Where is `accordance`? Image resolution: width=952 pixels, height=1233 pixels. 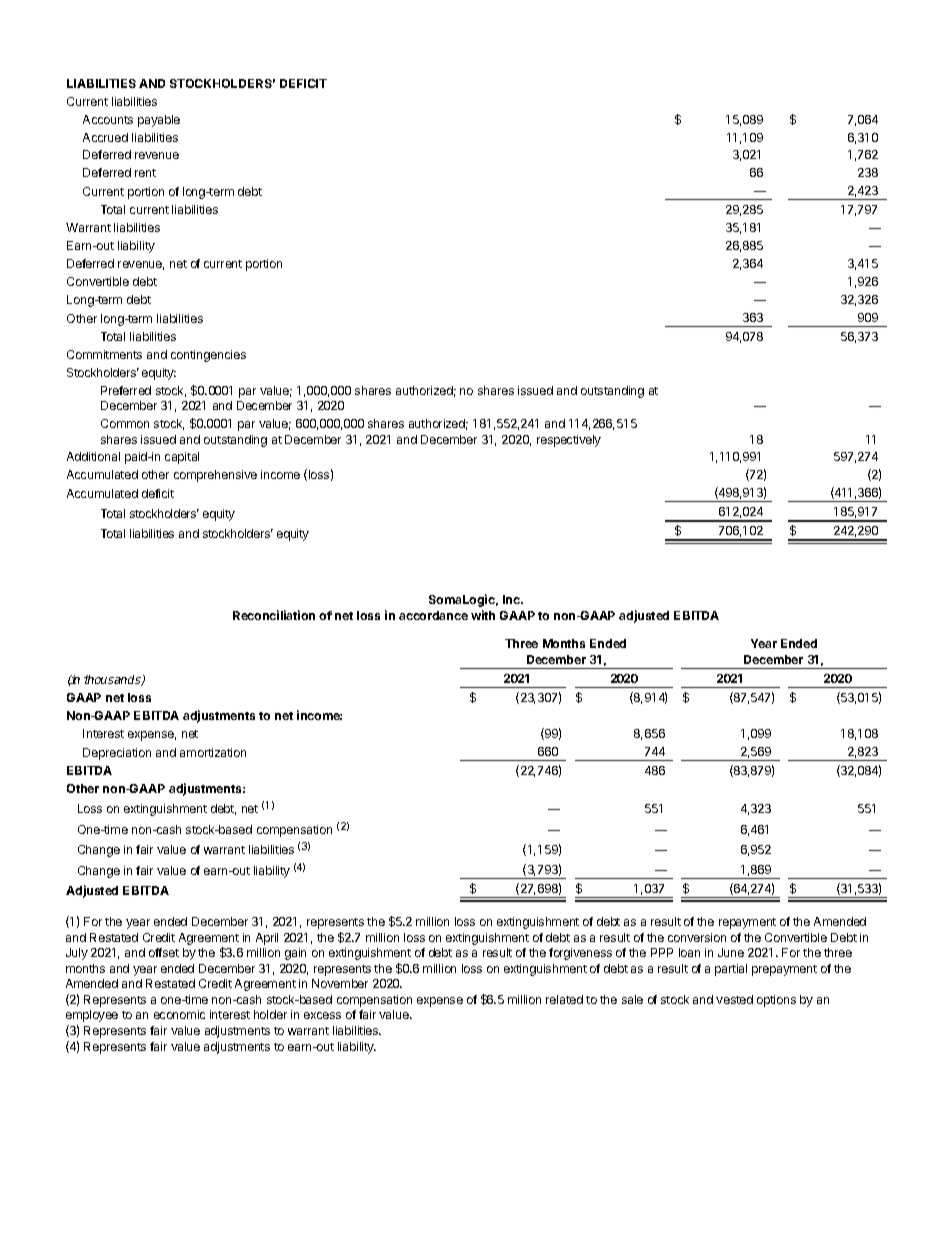
accordance is located at coordinates (433, 615).
